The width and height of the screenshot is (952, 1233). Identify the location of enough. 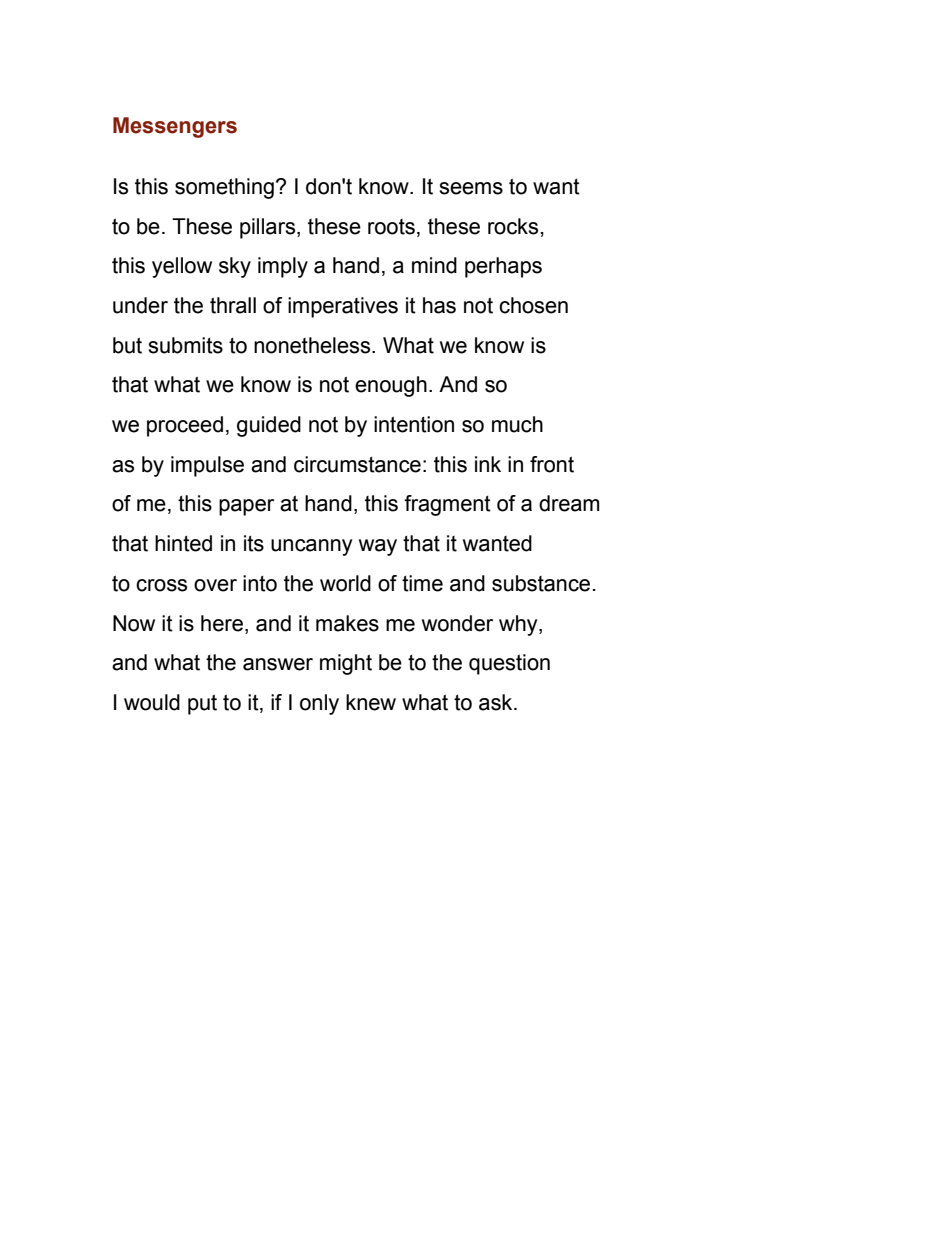
(391, 386).
